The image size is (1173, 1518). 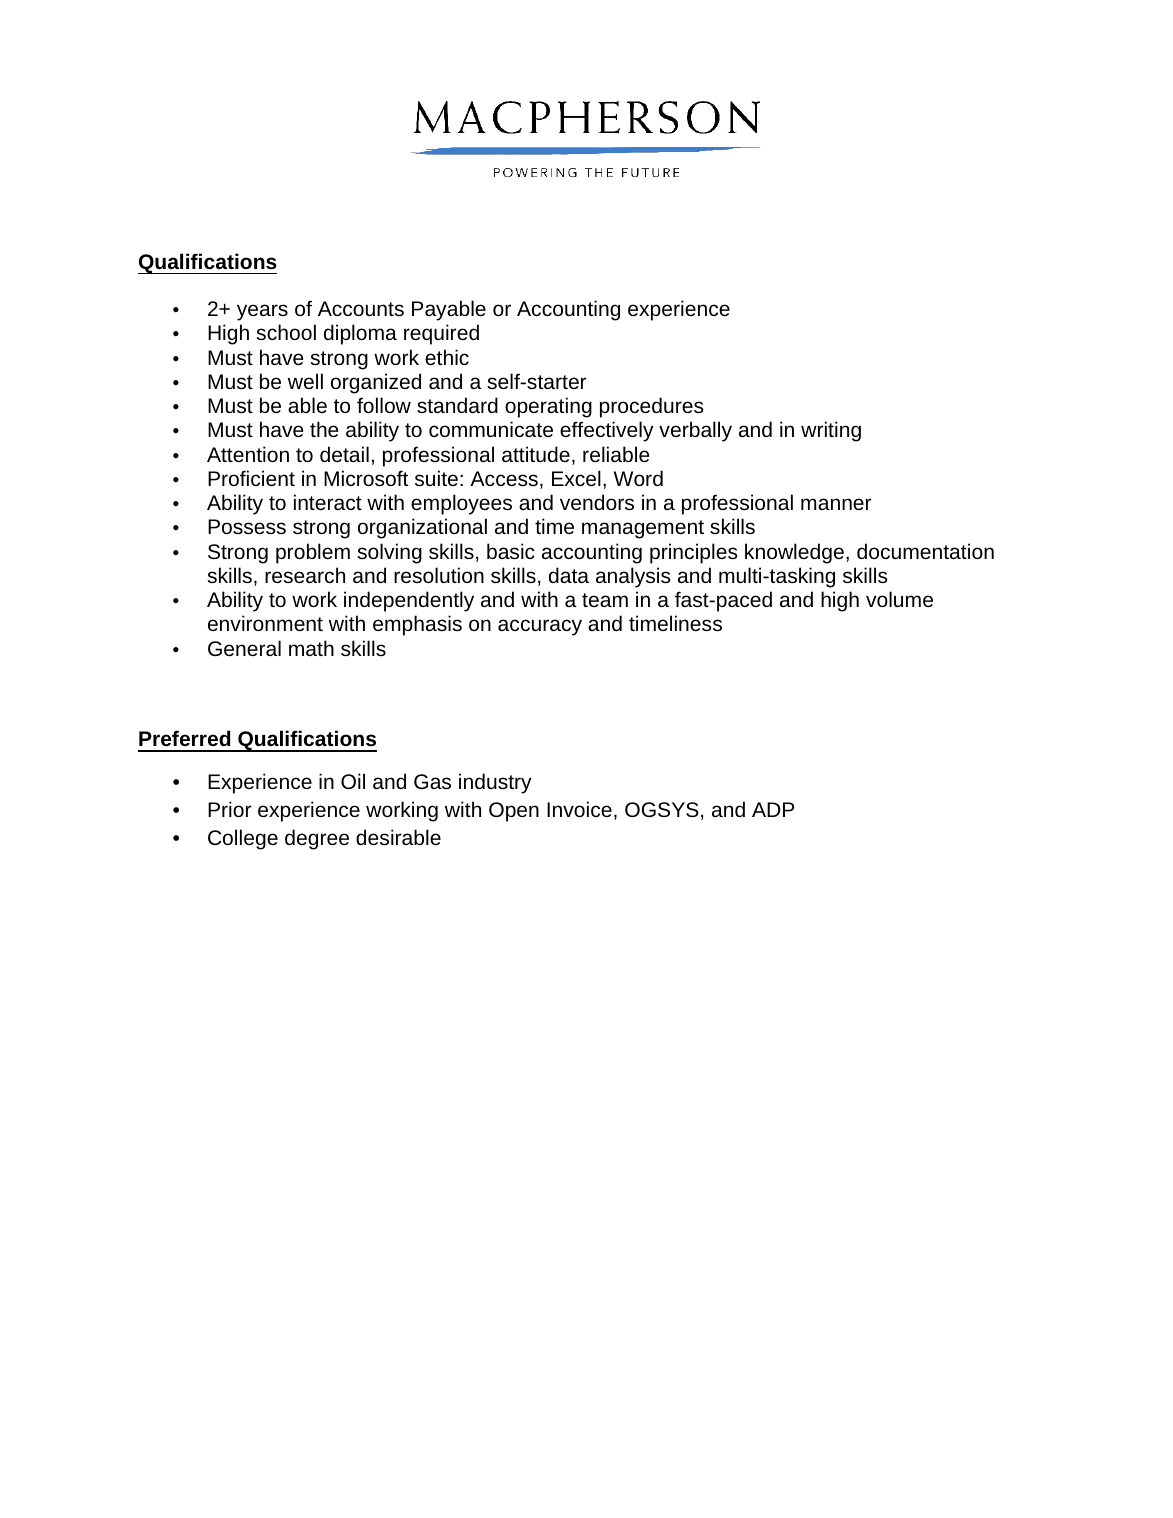 I want to click on knowledge, so click(x=794, y=553).
